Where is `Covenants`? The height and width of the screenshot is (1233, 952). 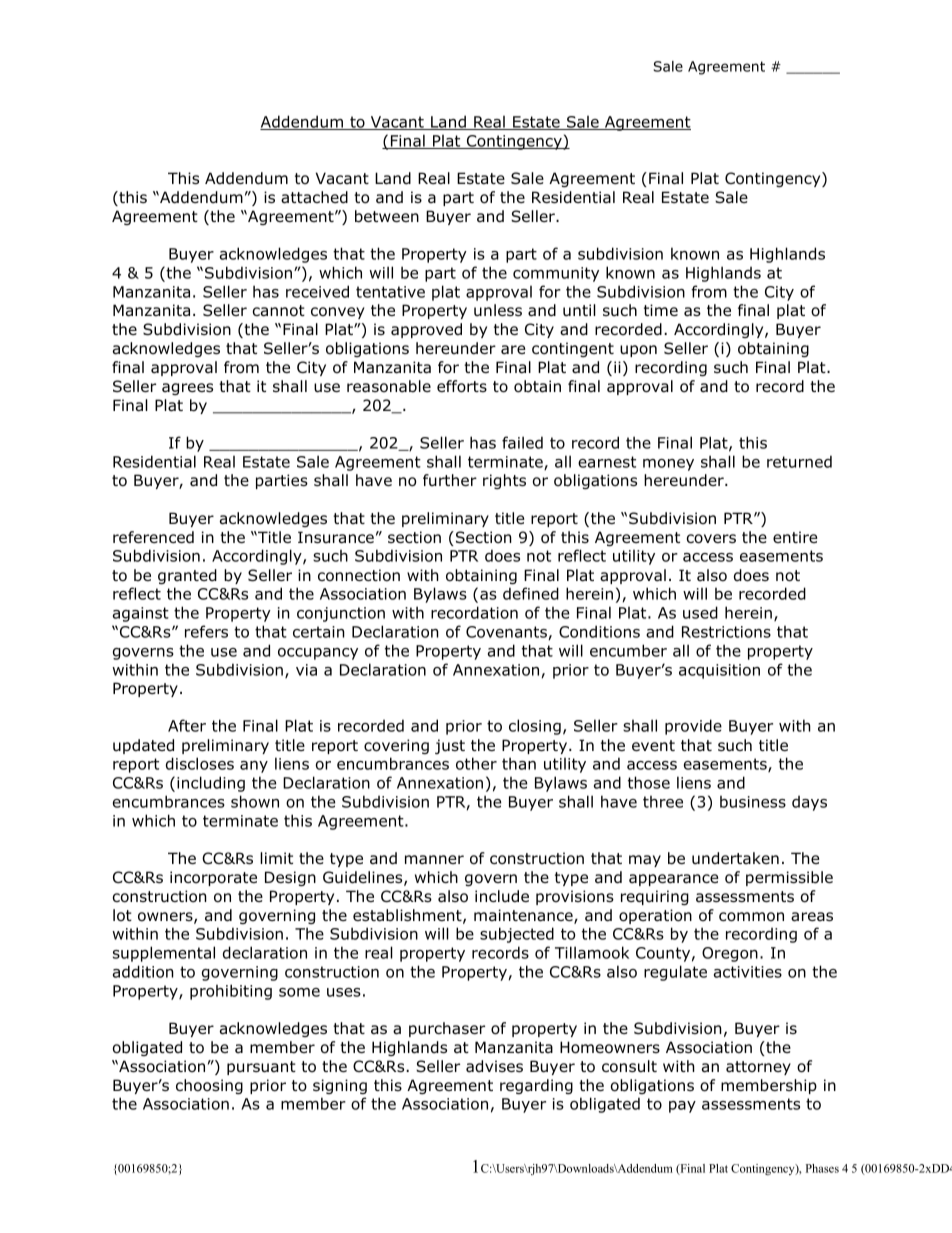
Covenants is located at coordinates (506, 632).
